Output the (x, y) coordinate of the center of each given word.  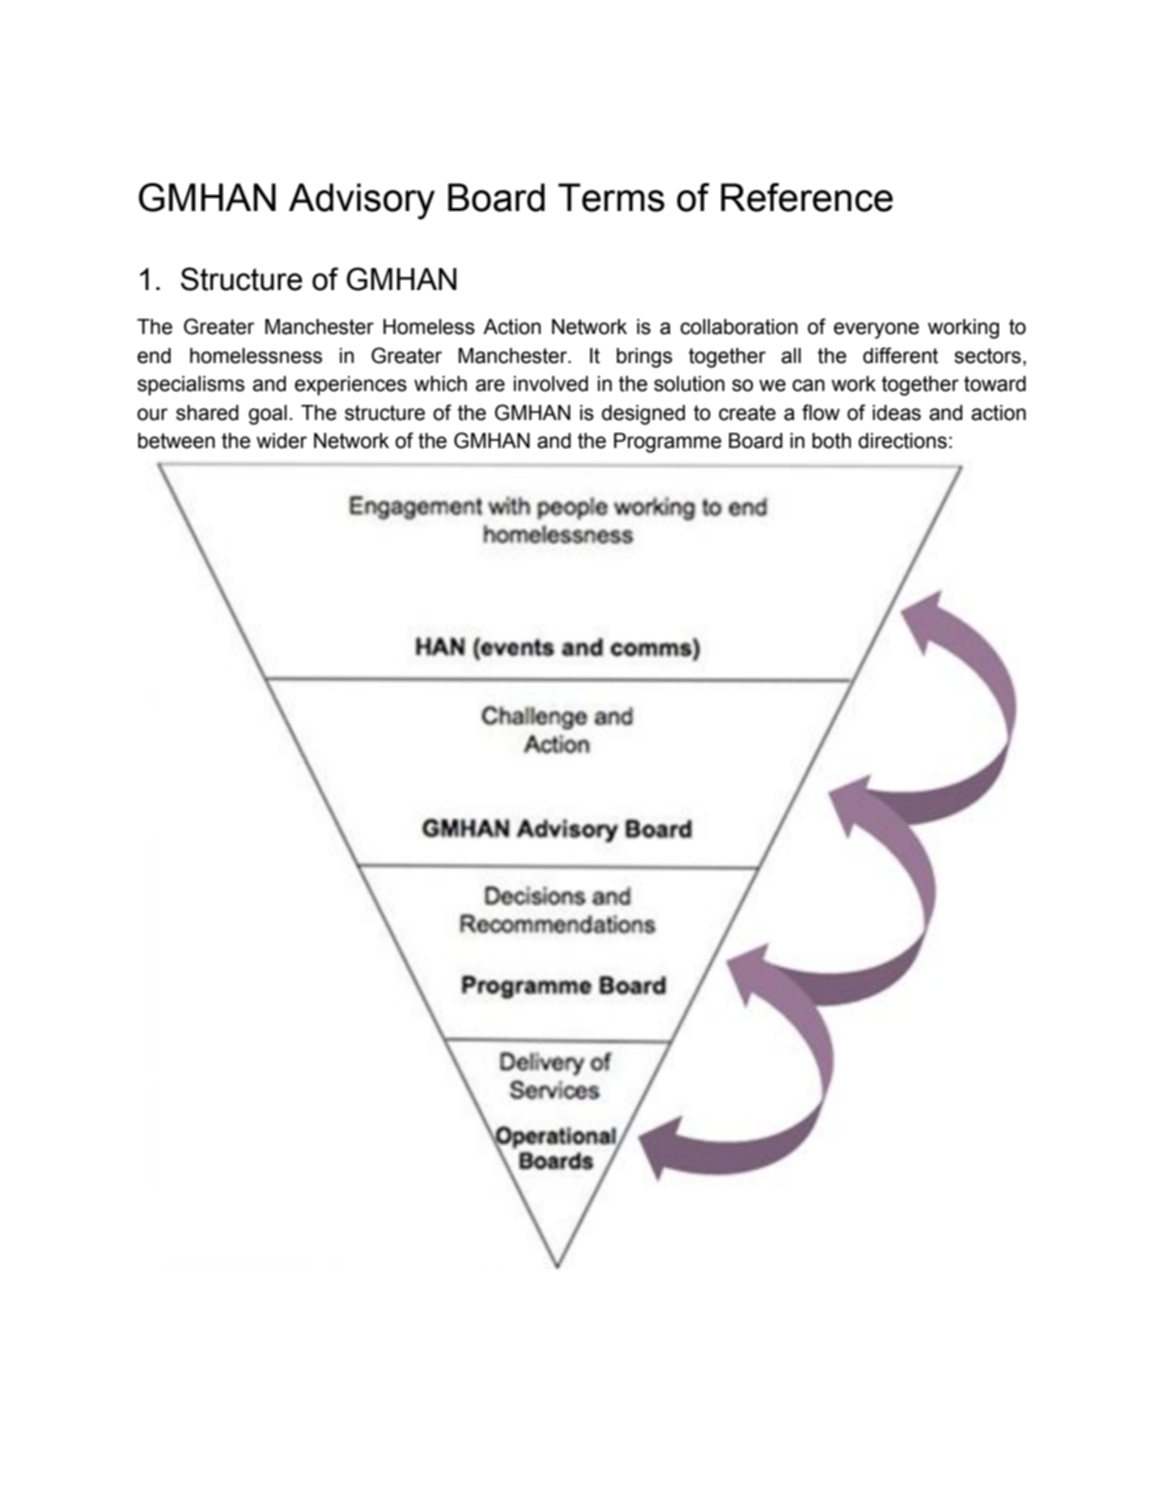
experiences (351, 386)
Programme (667, 443)
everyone (876, 330)
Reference (807, 197)
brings (644, 358)
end (154, 356)
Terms (611, 197)
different (900, 355)
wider (281, 441)
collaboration (739, 327)
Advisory (362, 201)
